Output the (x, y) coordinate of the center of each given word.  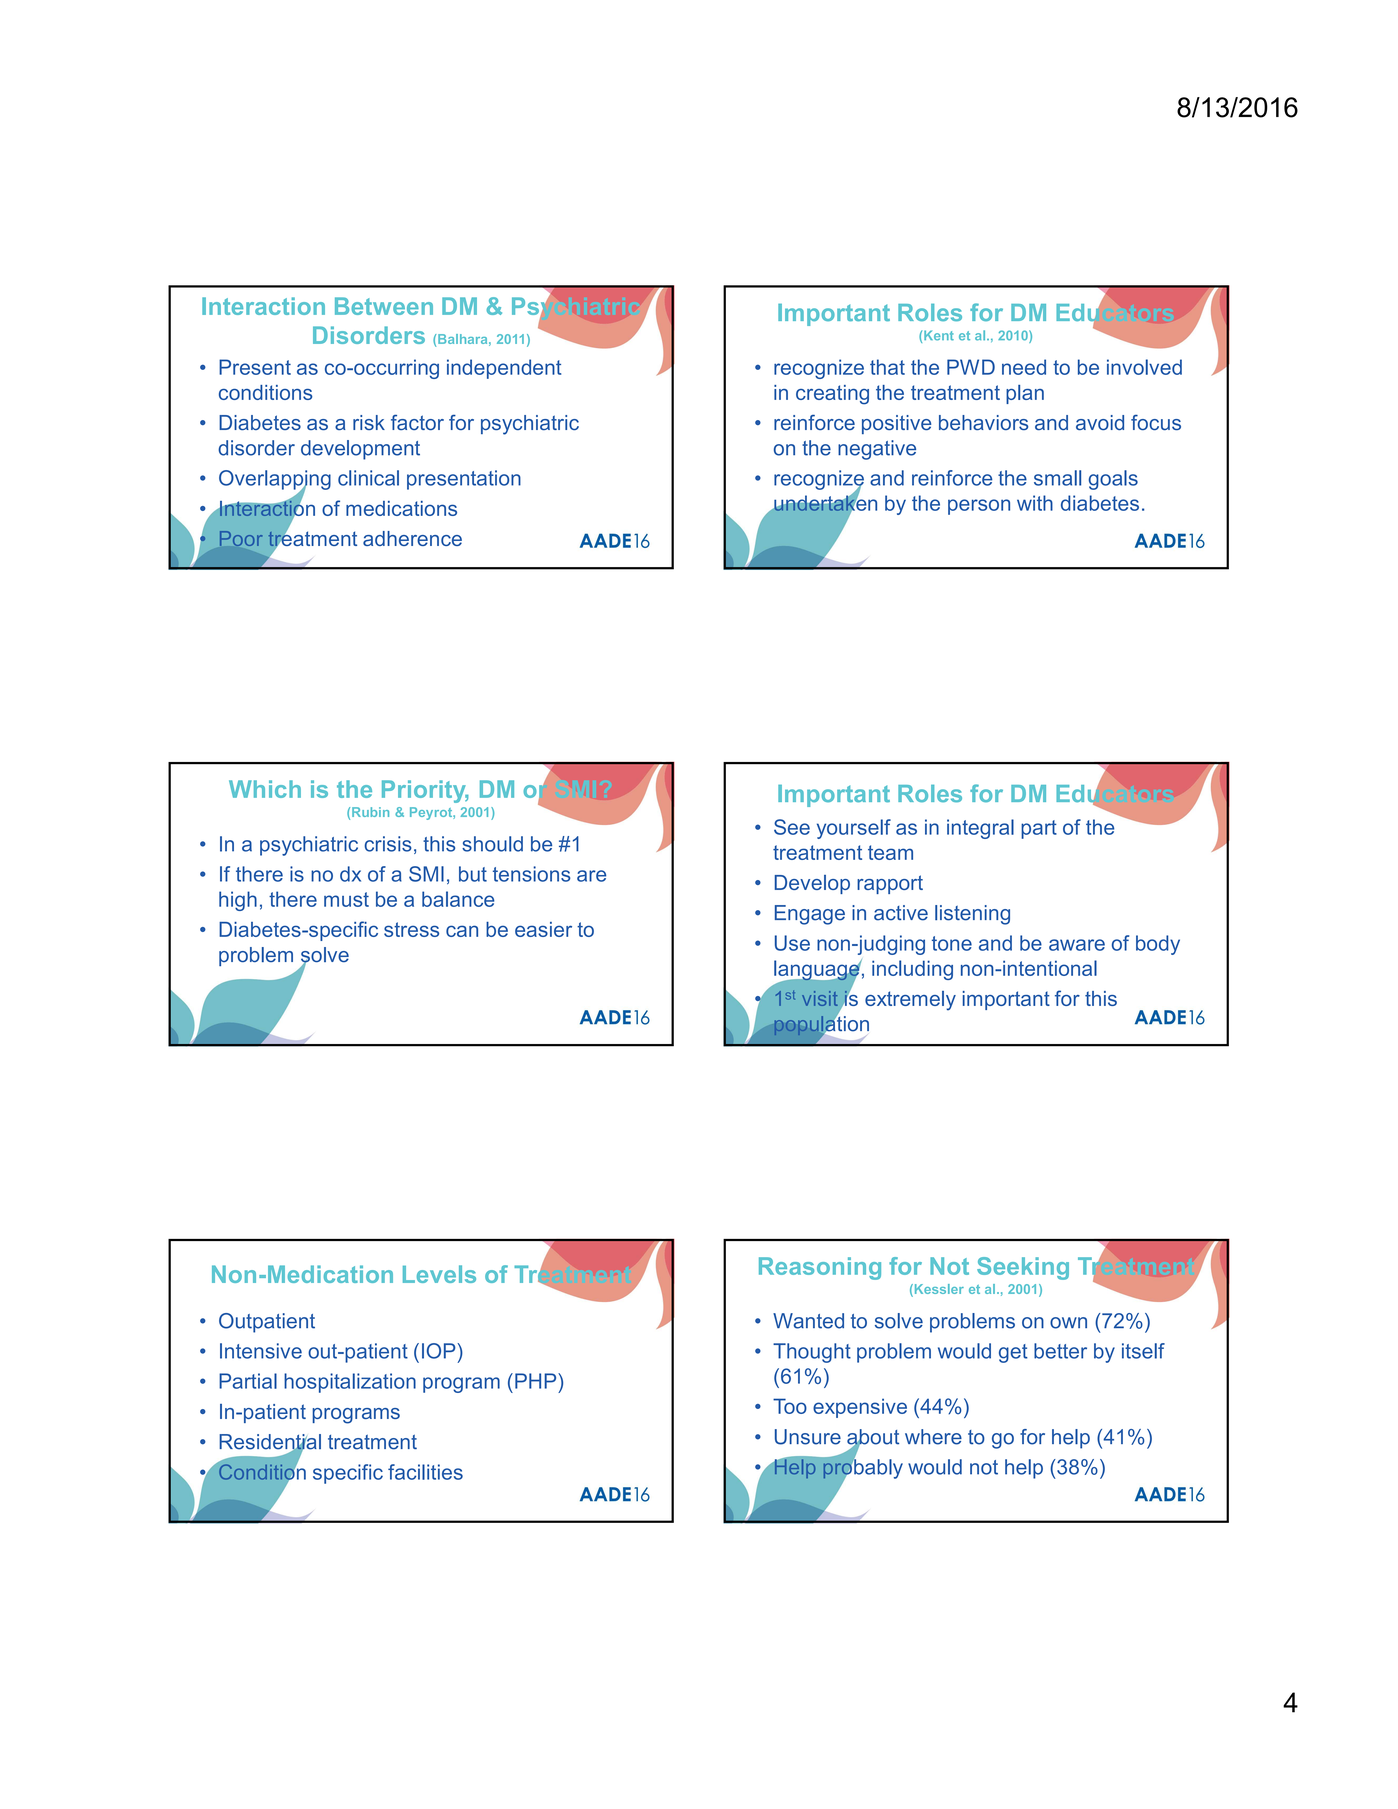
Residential (270, 1443)
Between (384, 306)
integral (980, 829)
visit (820, 998)
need (1024, 367)
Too (790, 1406)
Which (265, 789)
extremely (910, 1001)
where (933, 1437)
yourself (854, 829)
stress (411, 929)
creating (832, 395)
